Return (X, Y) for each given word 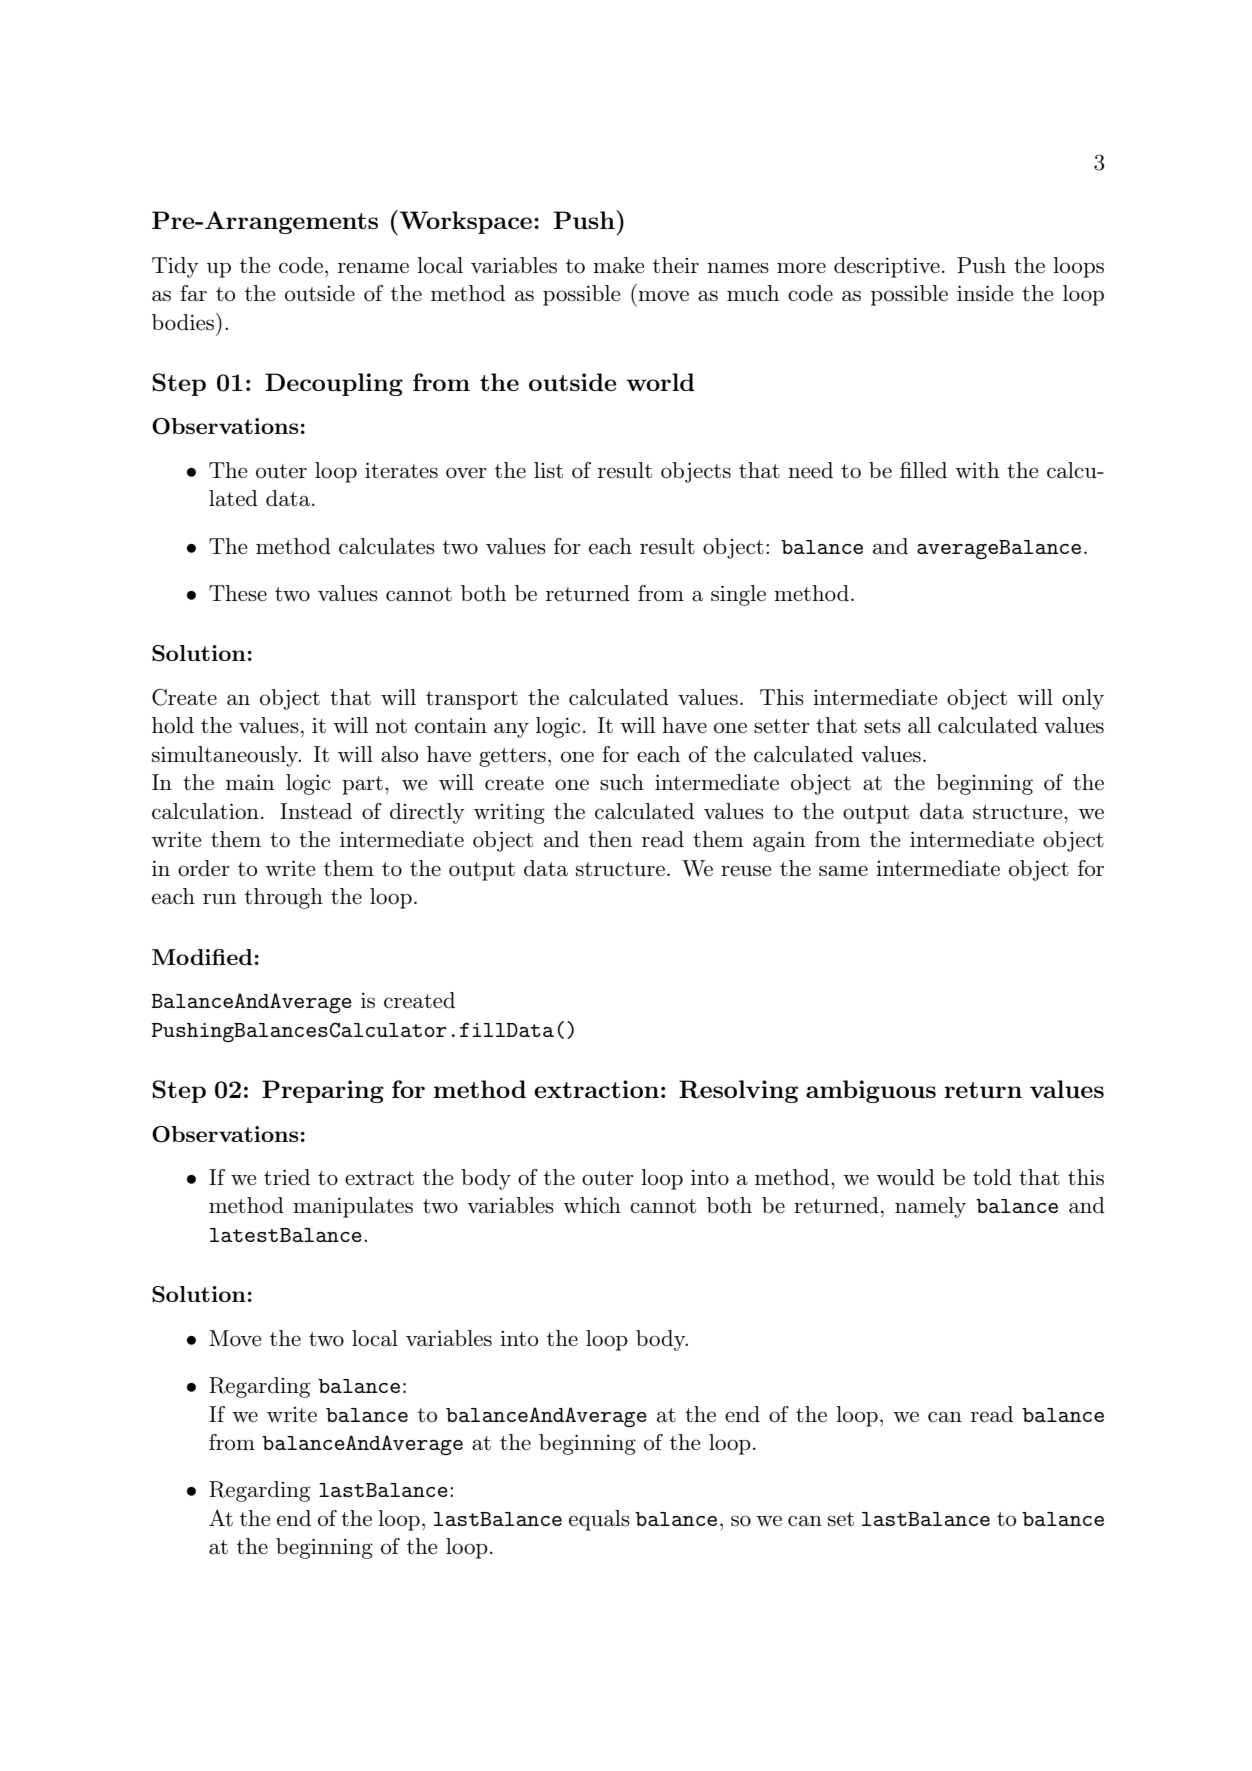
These (238, 593)
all (919, 725)
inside (985, 293)
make (619, 265)
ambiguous (871, 1091)
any (511, 730)
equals (599, 1520)
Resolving (738, 1091)
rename (373, 268)
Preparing (323, 1091)
